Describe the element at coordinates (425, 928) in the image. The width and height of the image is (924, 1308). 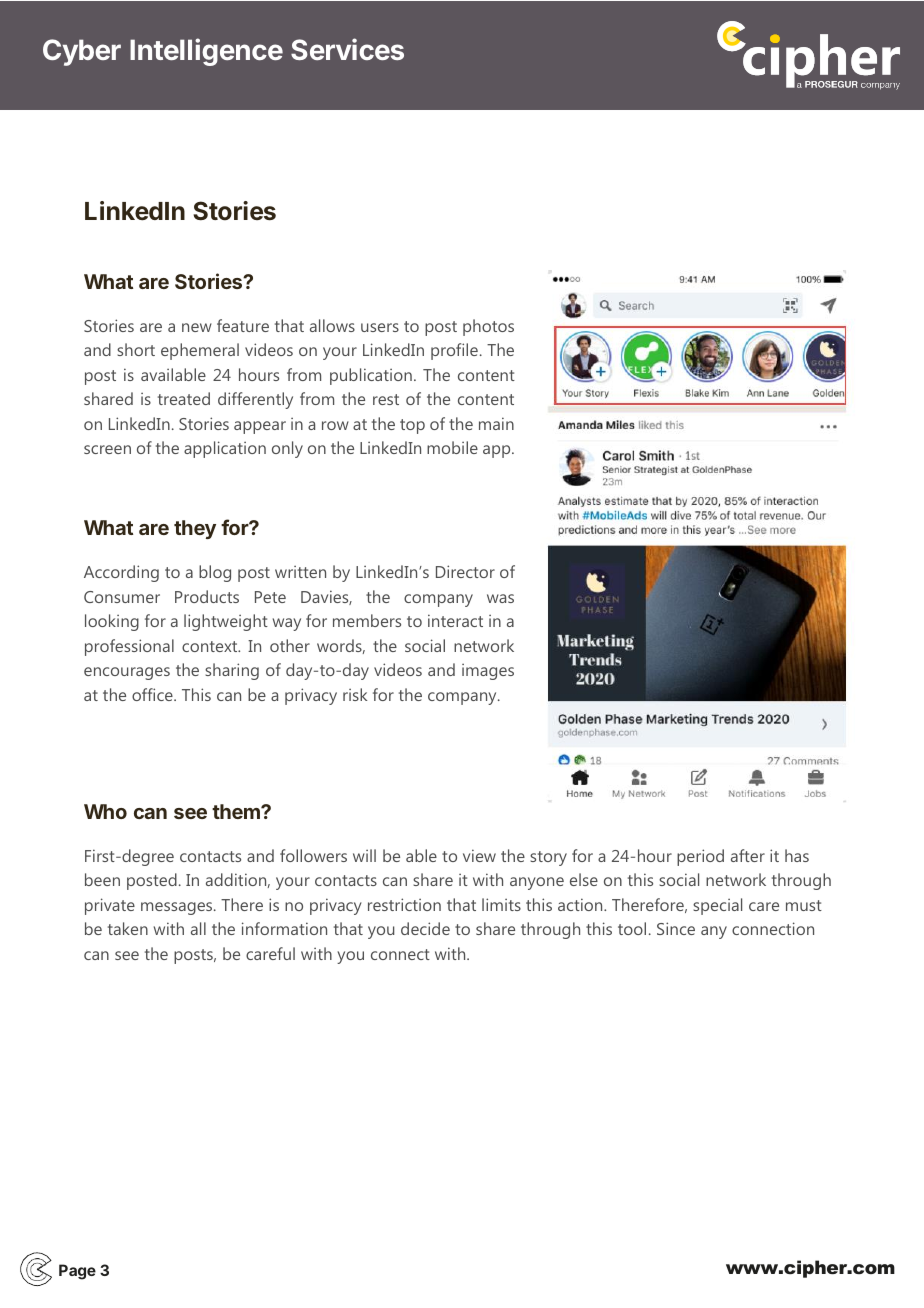
I see `decide` at that location.
